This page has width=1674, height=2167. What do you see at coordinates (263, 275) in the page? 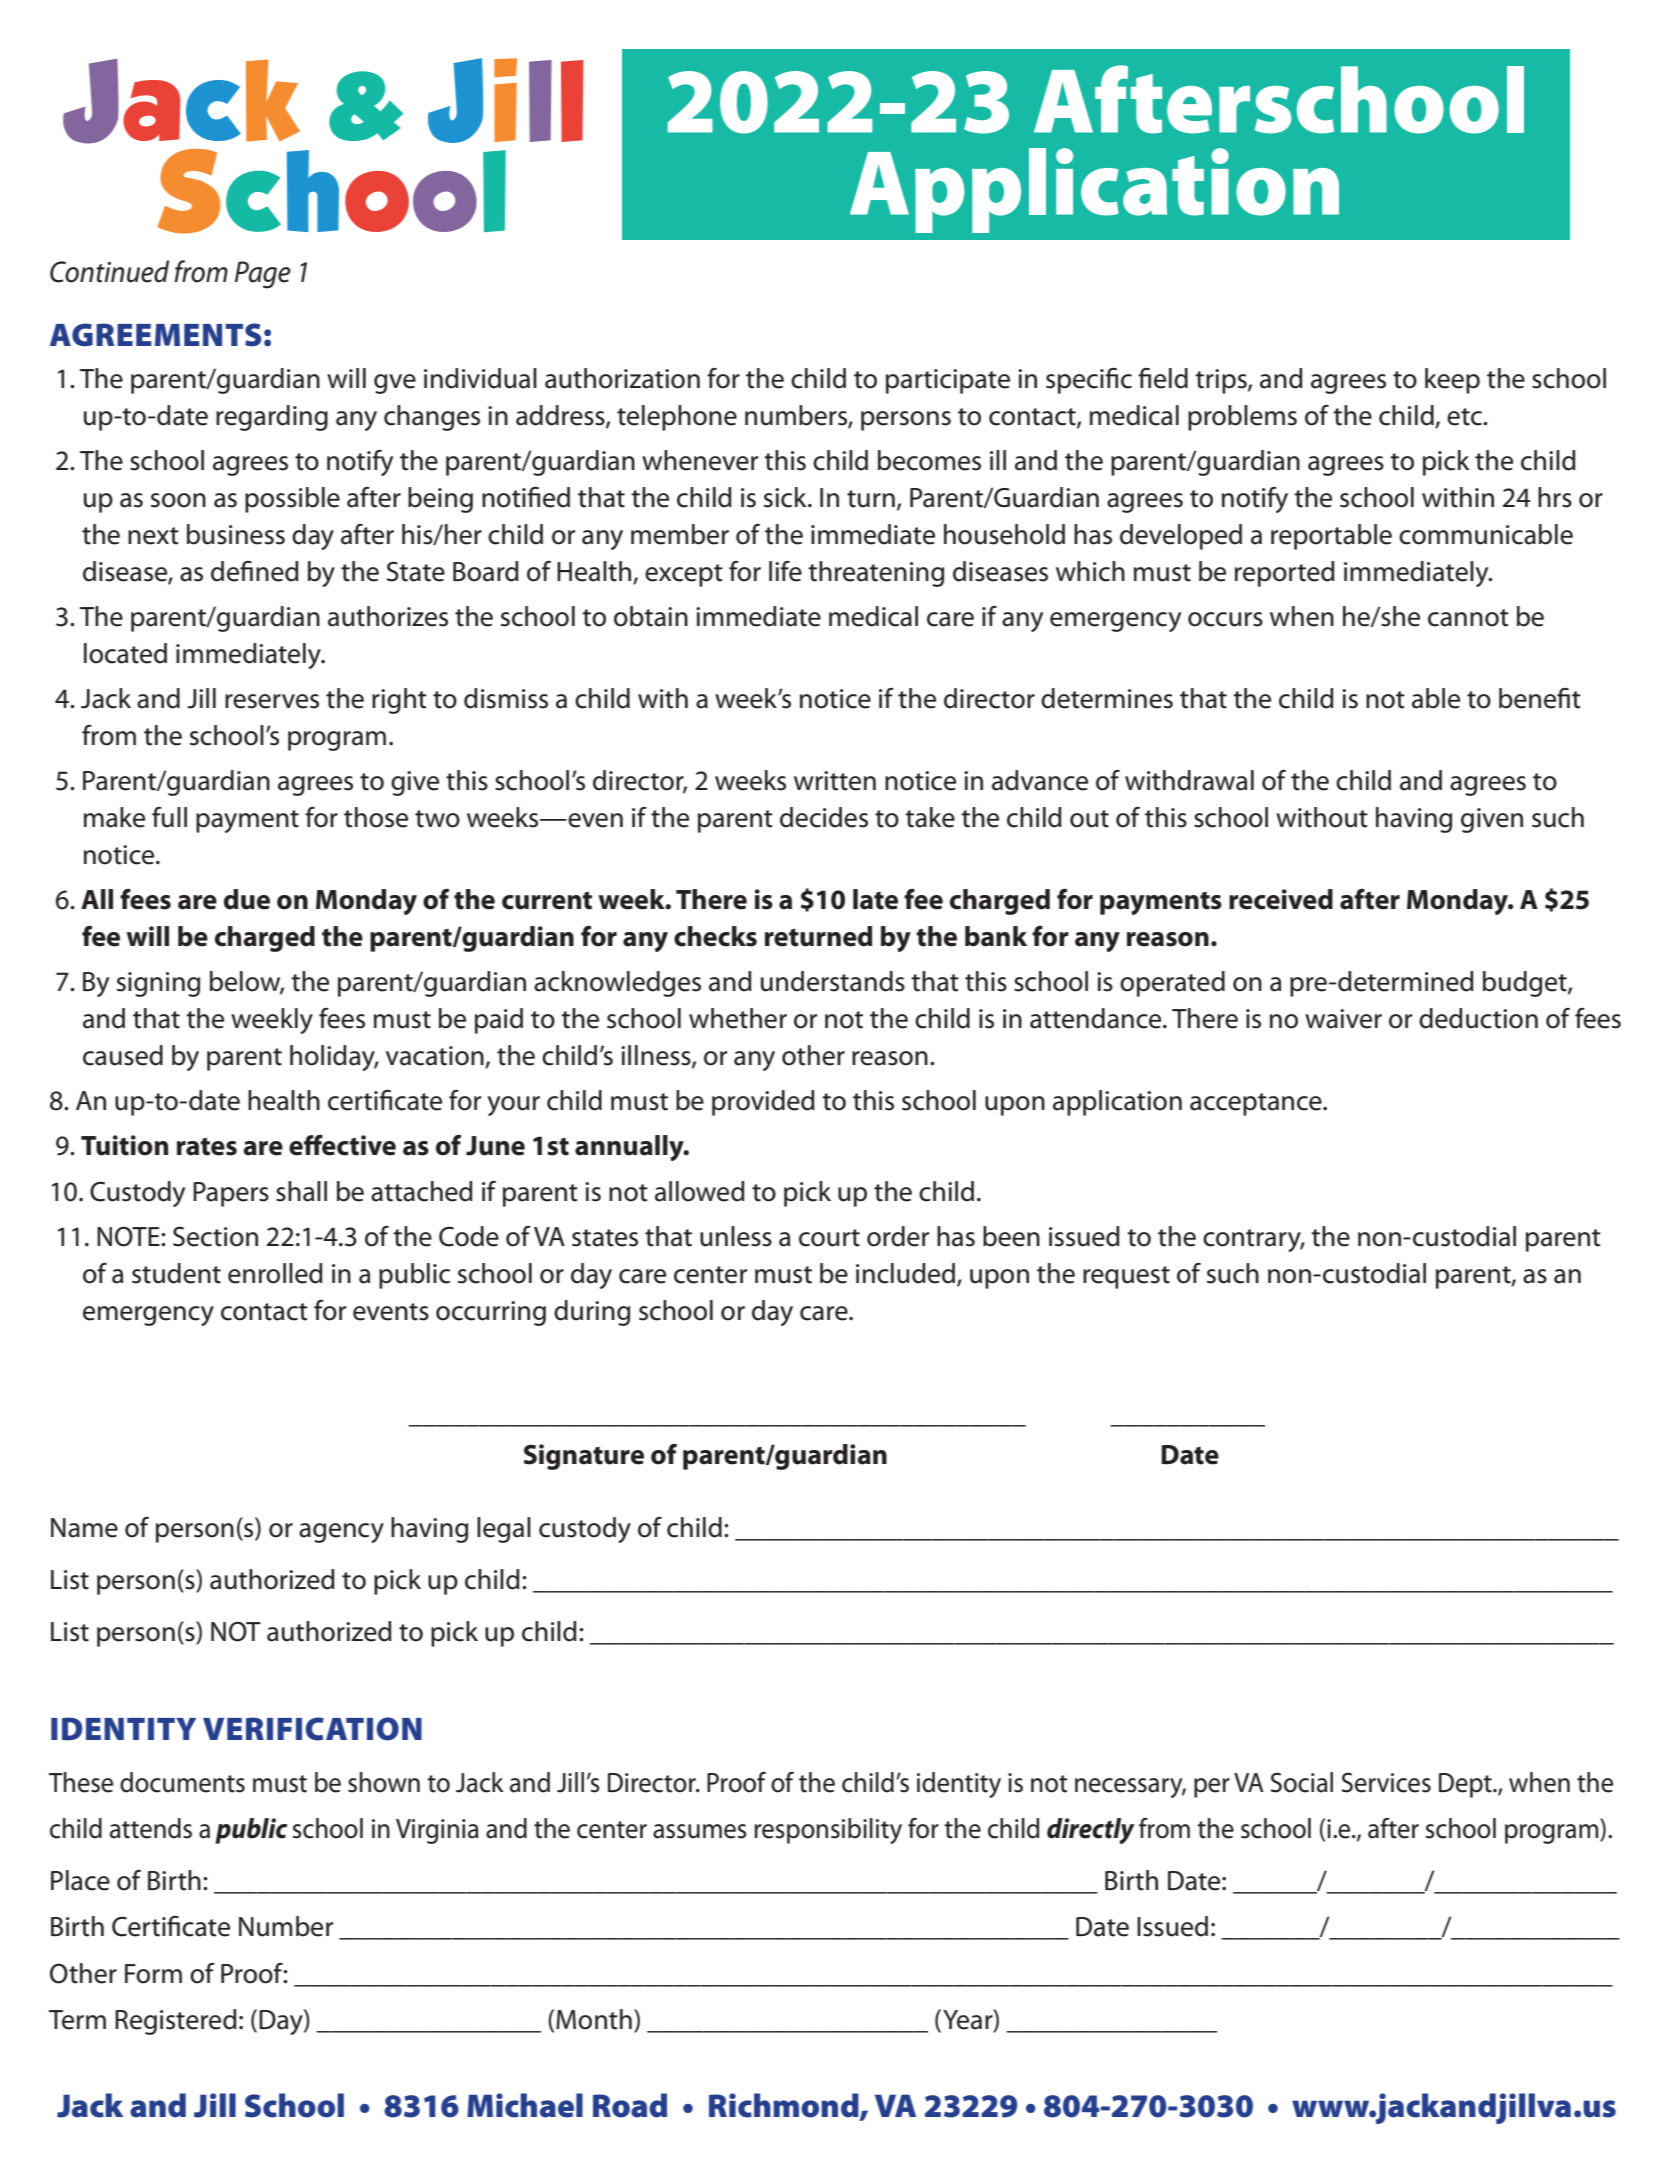
I see `Page` at bounding box center [263, 275].
